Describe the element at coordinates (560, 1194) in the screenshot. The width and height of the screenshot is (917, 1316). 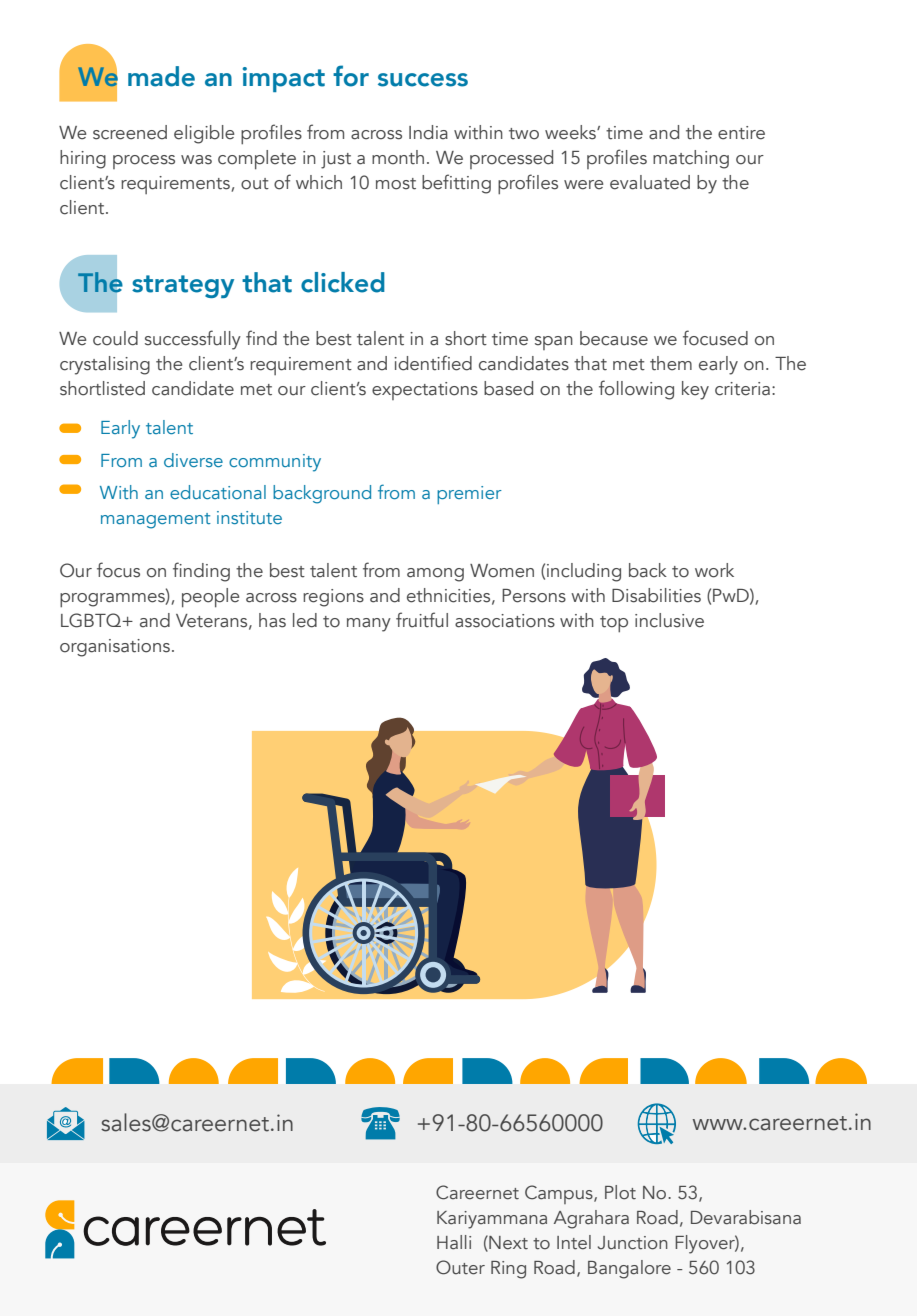
I see `Campus` at that location.
